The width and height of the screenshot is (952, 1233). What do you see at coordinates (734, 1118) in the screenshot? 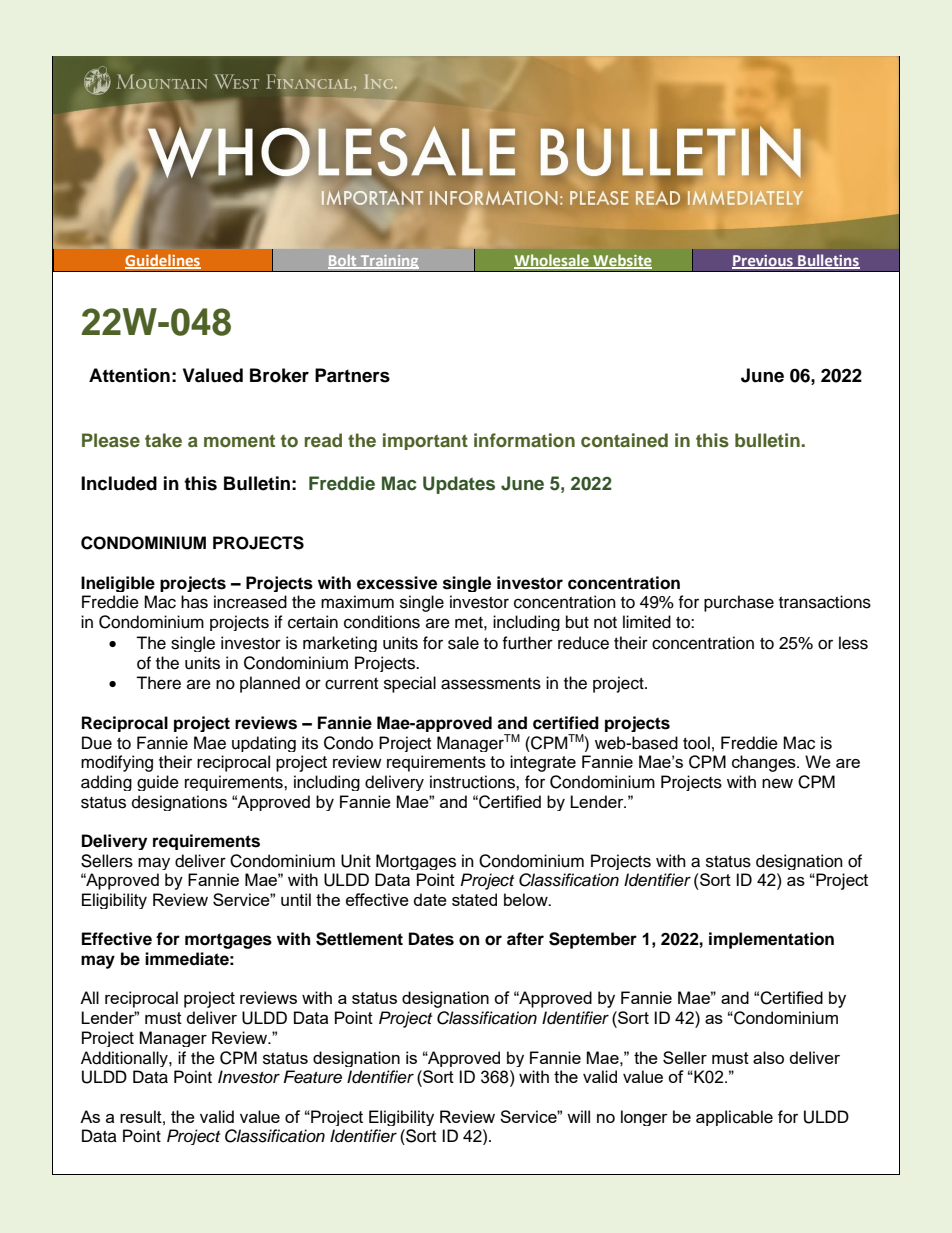
I see `applicable` at bounding box center [734, 1118].
